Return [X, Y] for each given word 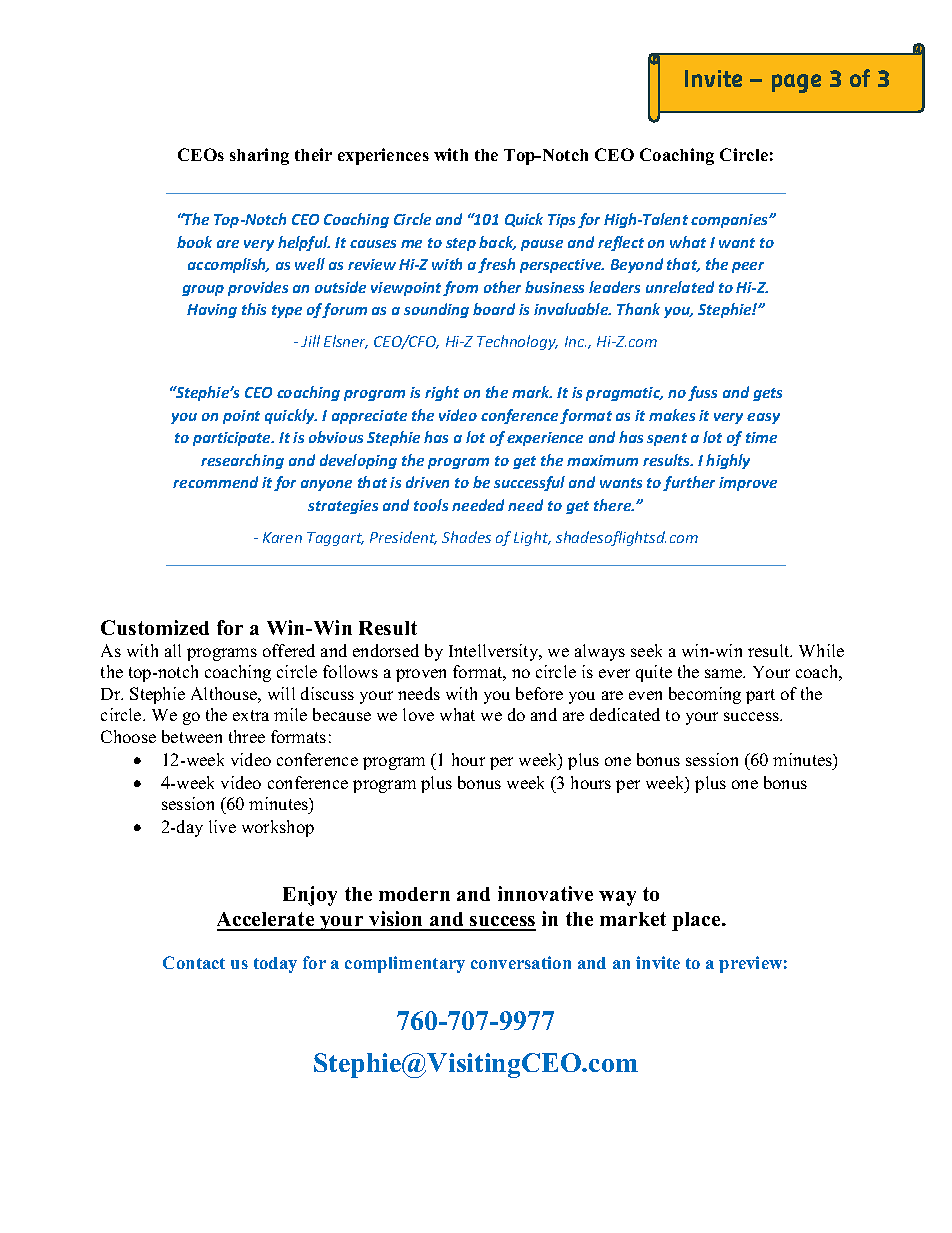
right [442, 393]
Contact [194, 962]
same [725, 673]
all [173, 650]
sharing [259, 156]
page [796, 83]
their [313, 154]
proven [421, 675]
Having [212, 311]
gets [767, 394]
